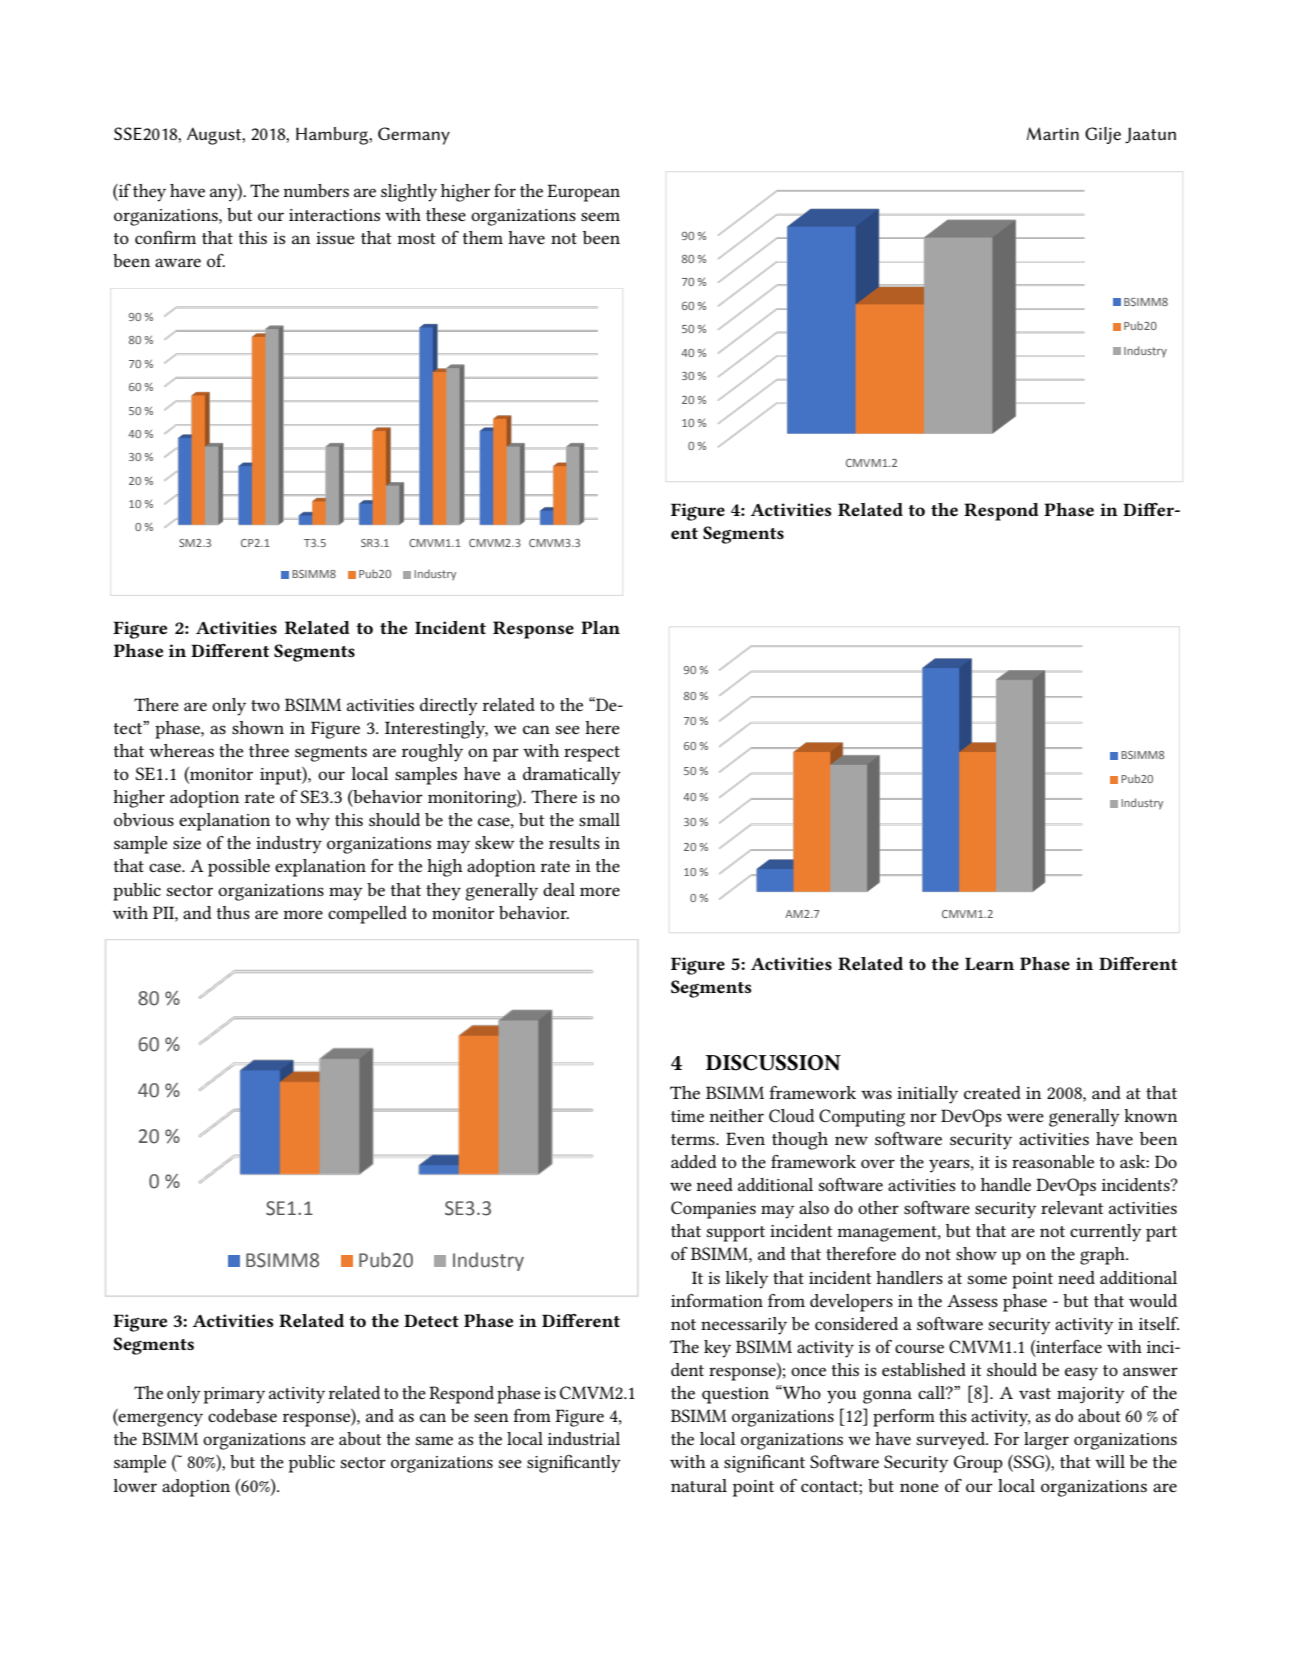  What do you see at coordinates (1053, 133) in the page?
I see `Martin` at bounding box center [1053, 133].
